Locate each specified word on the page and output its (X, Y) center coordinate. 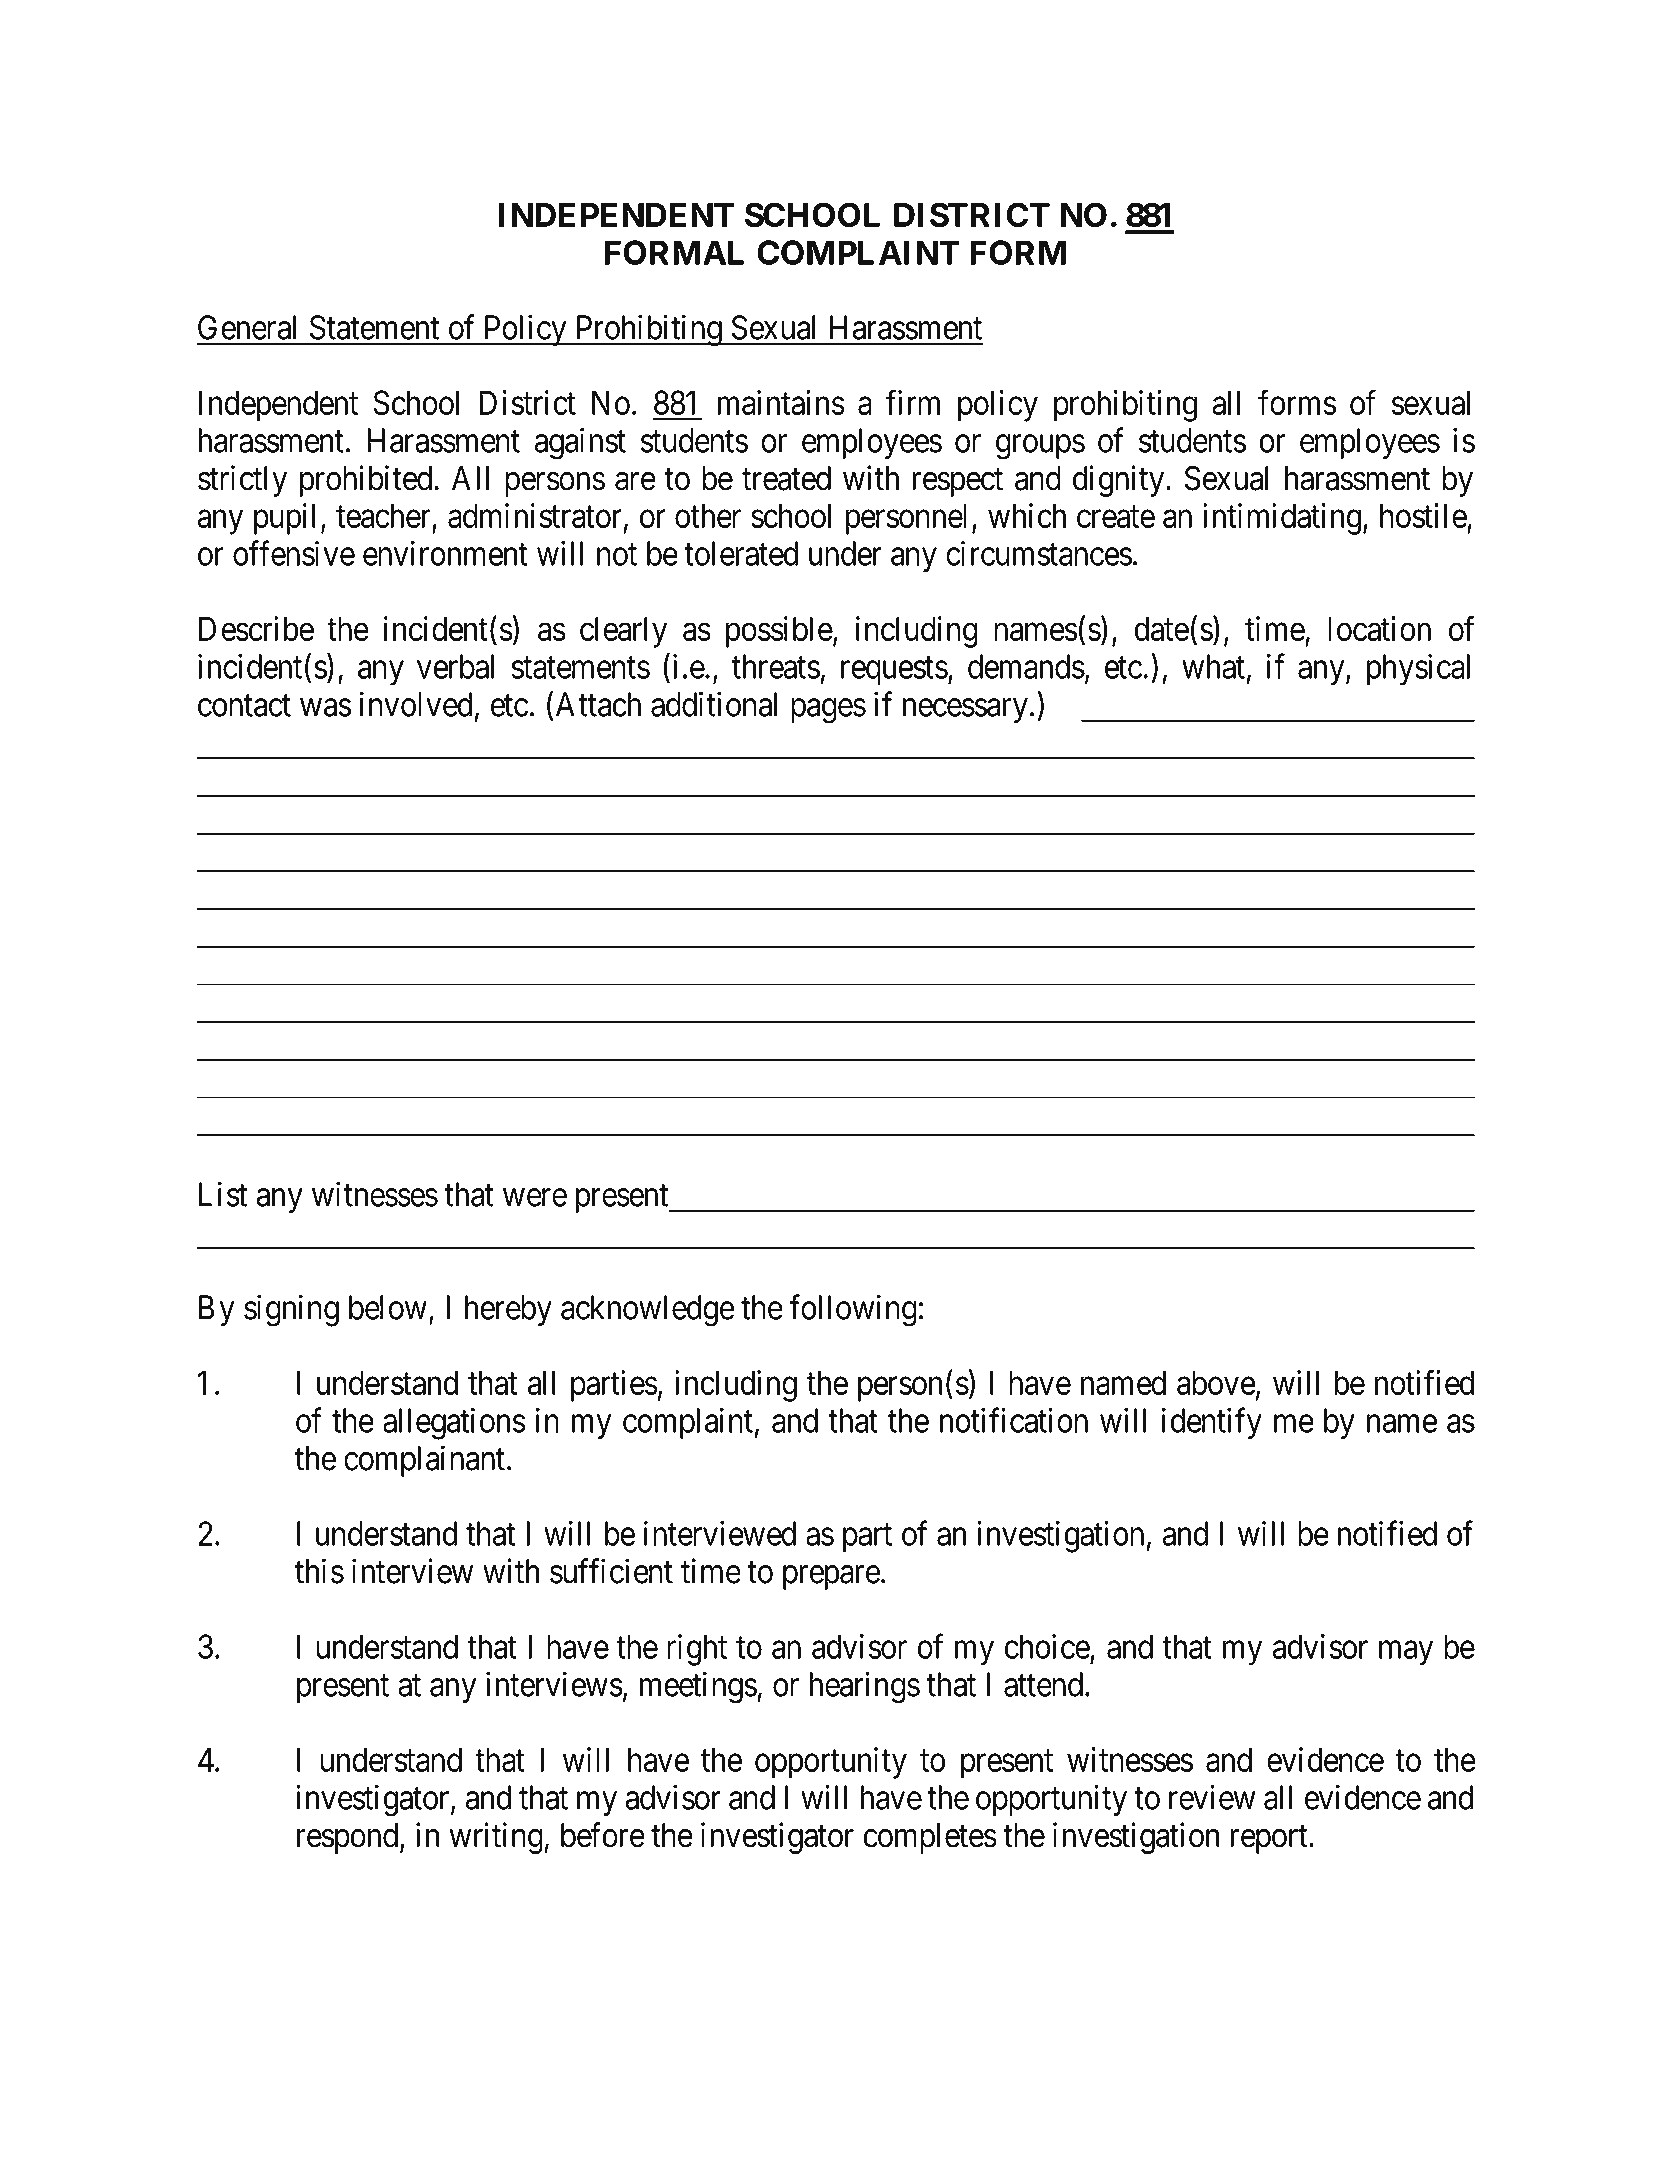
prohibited (367, 481)
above (1216, 1382)
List (223, 1194)
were (535, 1198)
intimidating (1282, 519)
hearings (864, 1687)
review (1212, 1797)
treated (786, 478)
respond (349, 1838)
